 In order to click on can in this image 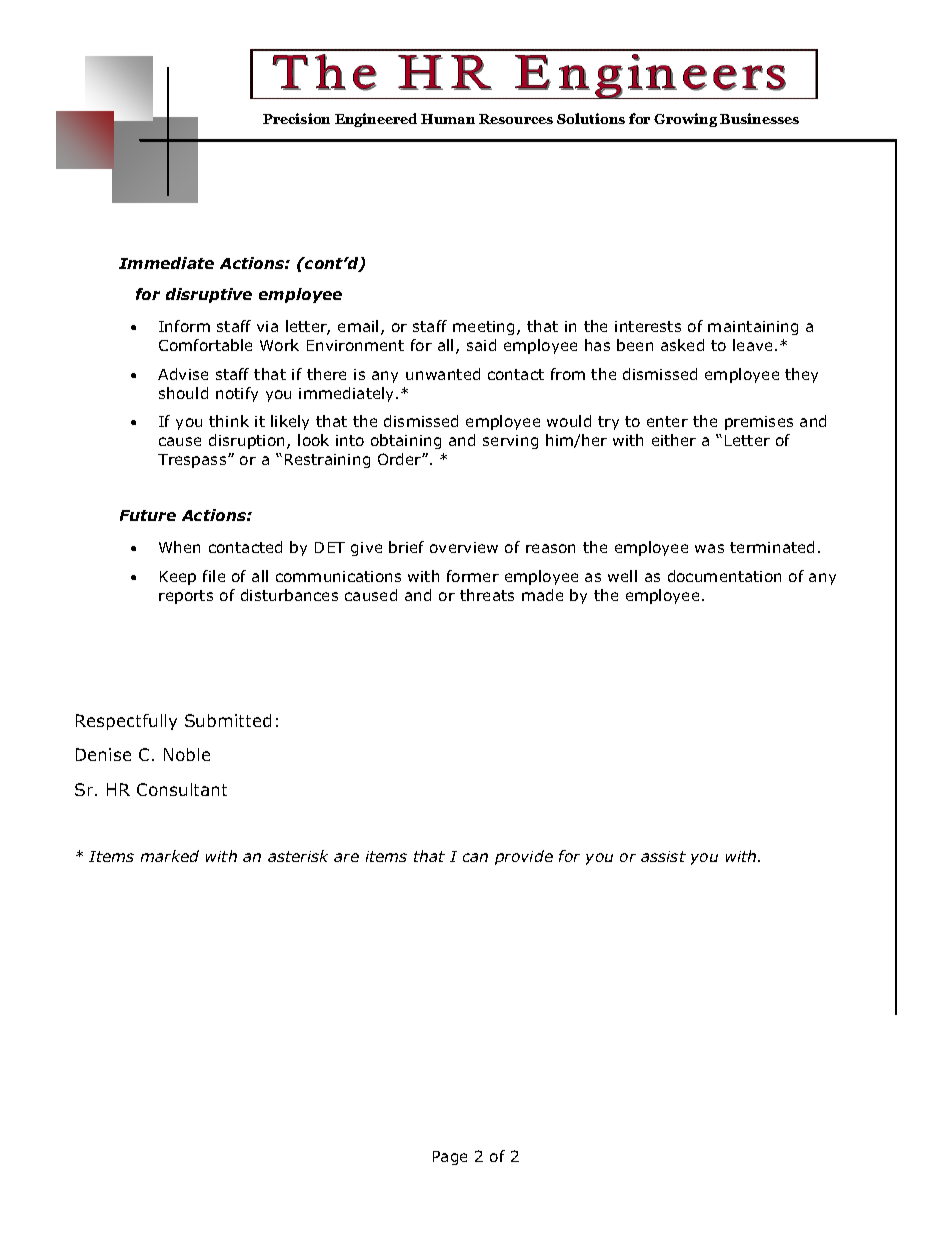, I will do `click(475, 857)`.
